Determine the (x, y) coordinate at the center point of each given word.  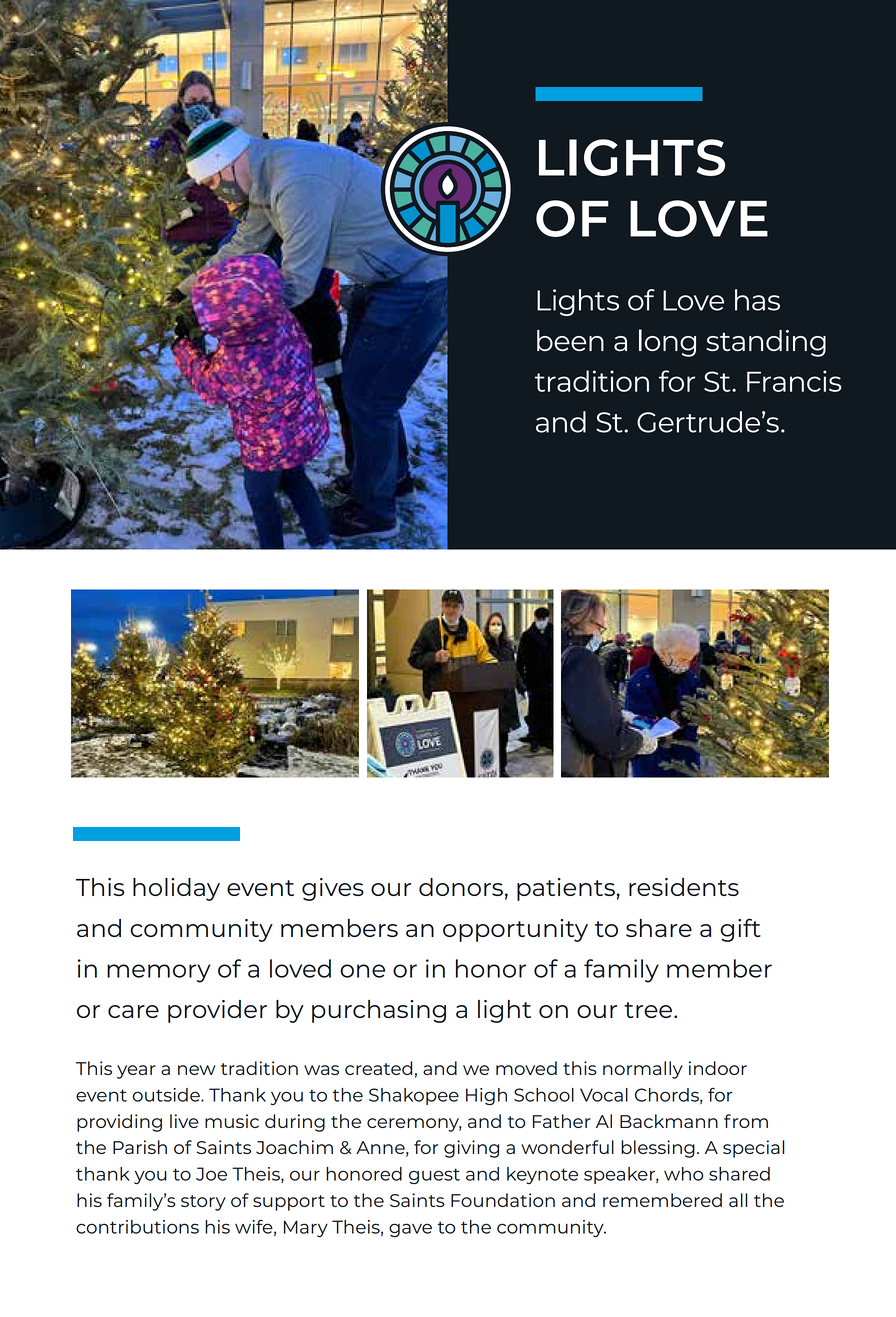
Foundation (503, 1200)
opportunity (515, 930)
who (683, 1174)
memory (159, 973)
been (570, 340)
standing (766, 343)
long (667, 343)
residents (684, 887)
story (203, 1203)
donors (461, 887)
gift (740, 930)
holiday (176, 889)
